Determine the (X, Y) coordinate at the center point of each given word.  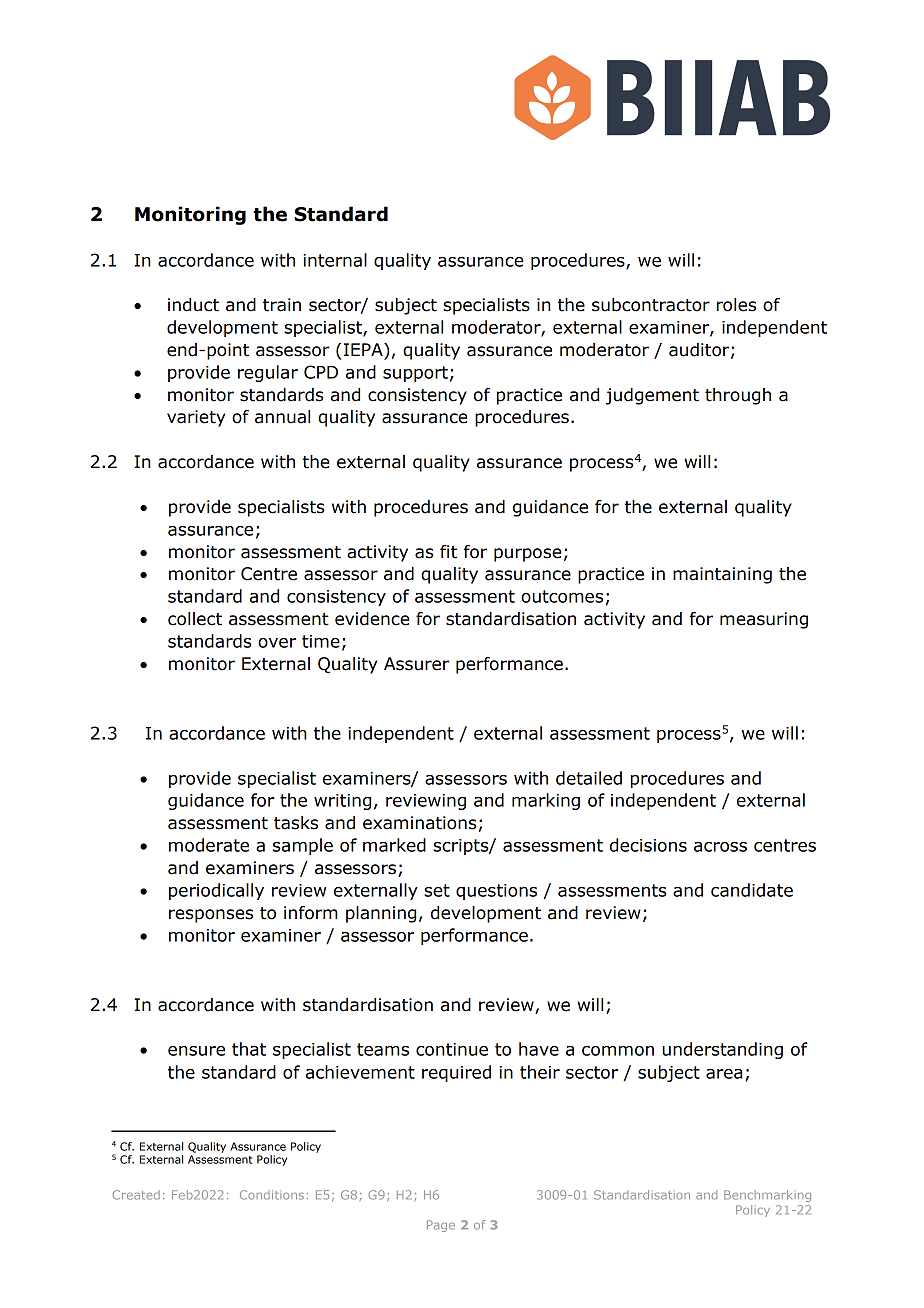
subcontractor (651, 305)
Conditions (272, 1195)
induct (193, 305)
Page (441, 1226)
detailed (589, 778)
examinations (420, 823)
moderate (209, 845)
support (415, 374)
